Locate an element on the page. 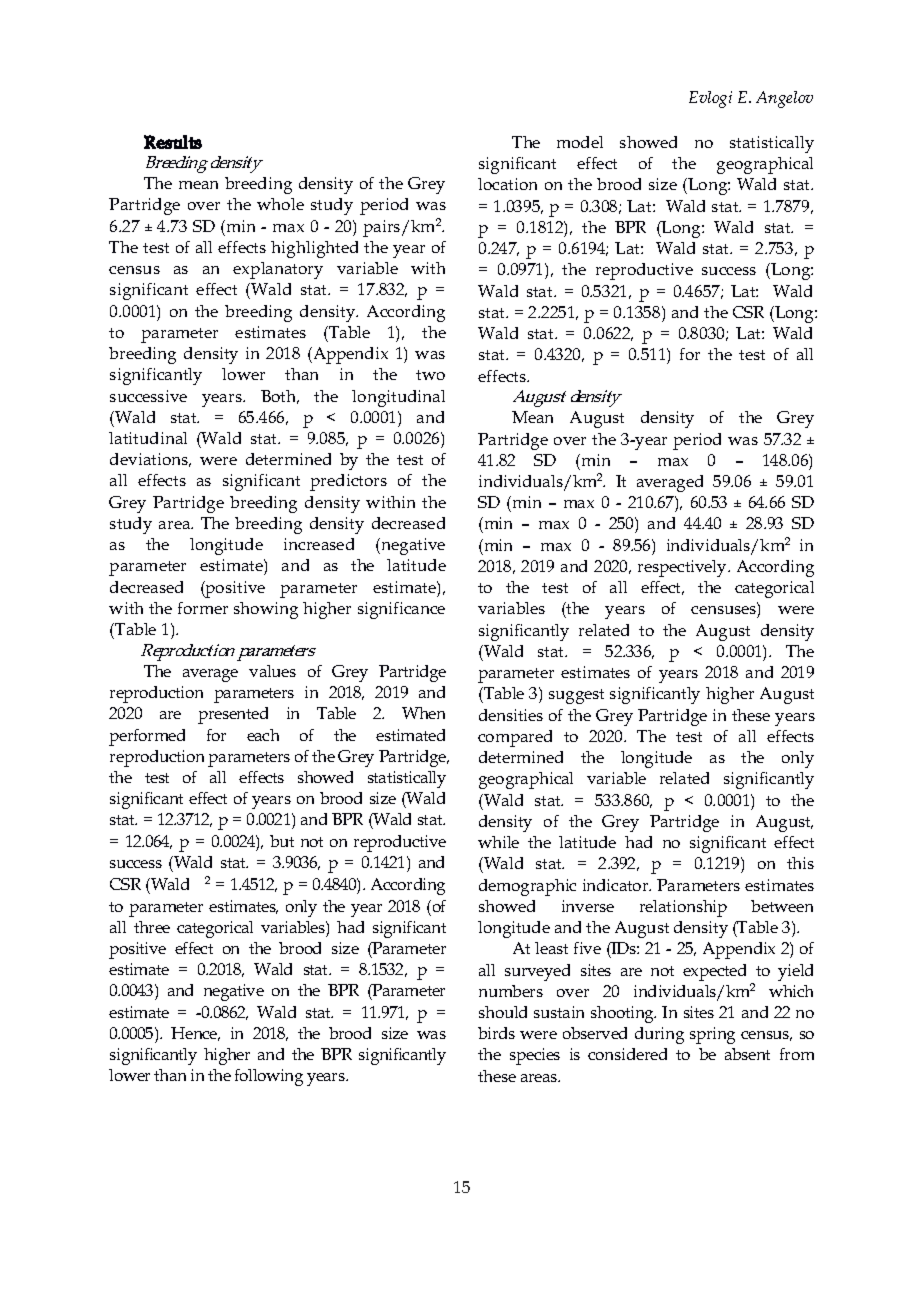 The height and width of the page is (1308, 924). significance is located at coordinates (401, 610).
